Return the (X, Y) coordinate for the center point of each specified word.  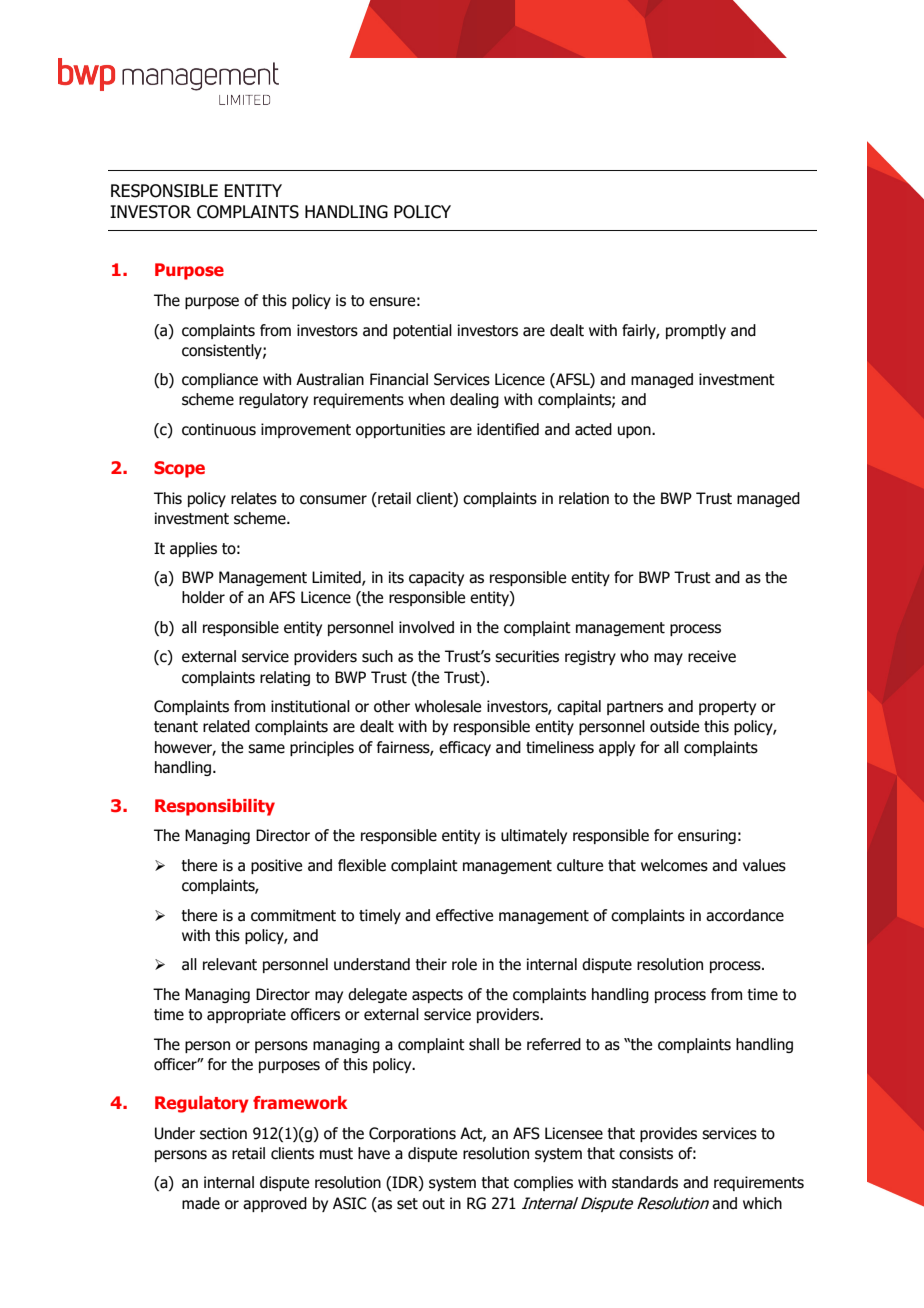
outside (674, 726)
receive (712, 656)
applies (193, 549)
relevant (230, 964)
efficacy (465, 748)
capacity (436, 578)
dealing (474, 400)
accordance (745, 915)
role (464, 964)
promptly (696, 331)
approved (275, 1204)
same (266, 749)
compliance (220, 380)
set (407, 1204)
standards (645, 1182)
